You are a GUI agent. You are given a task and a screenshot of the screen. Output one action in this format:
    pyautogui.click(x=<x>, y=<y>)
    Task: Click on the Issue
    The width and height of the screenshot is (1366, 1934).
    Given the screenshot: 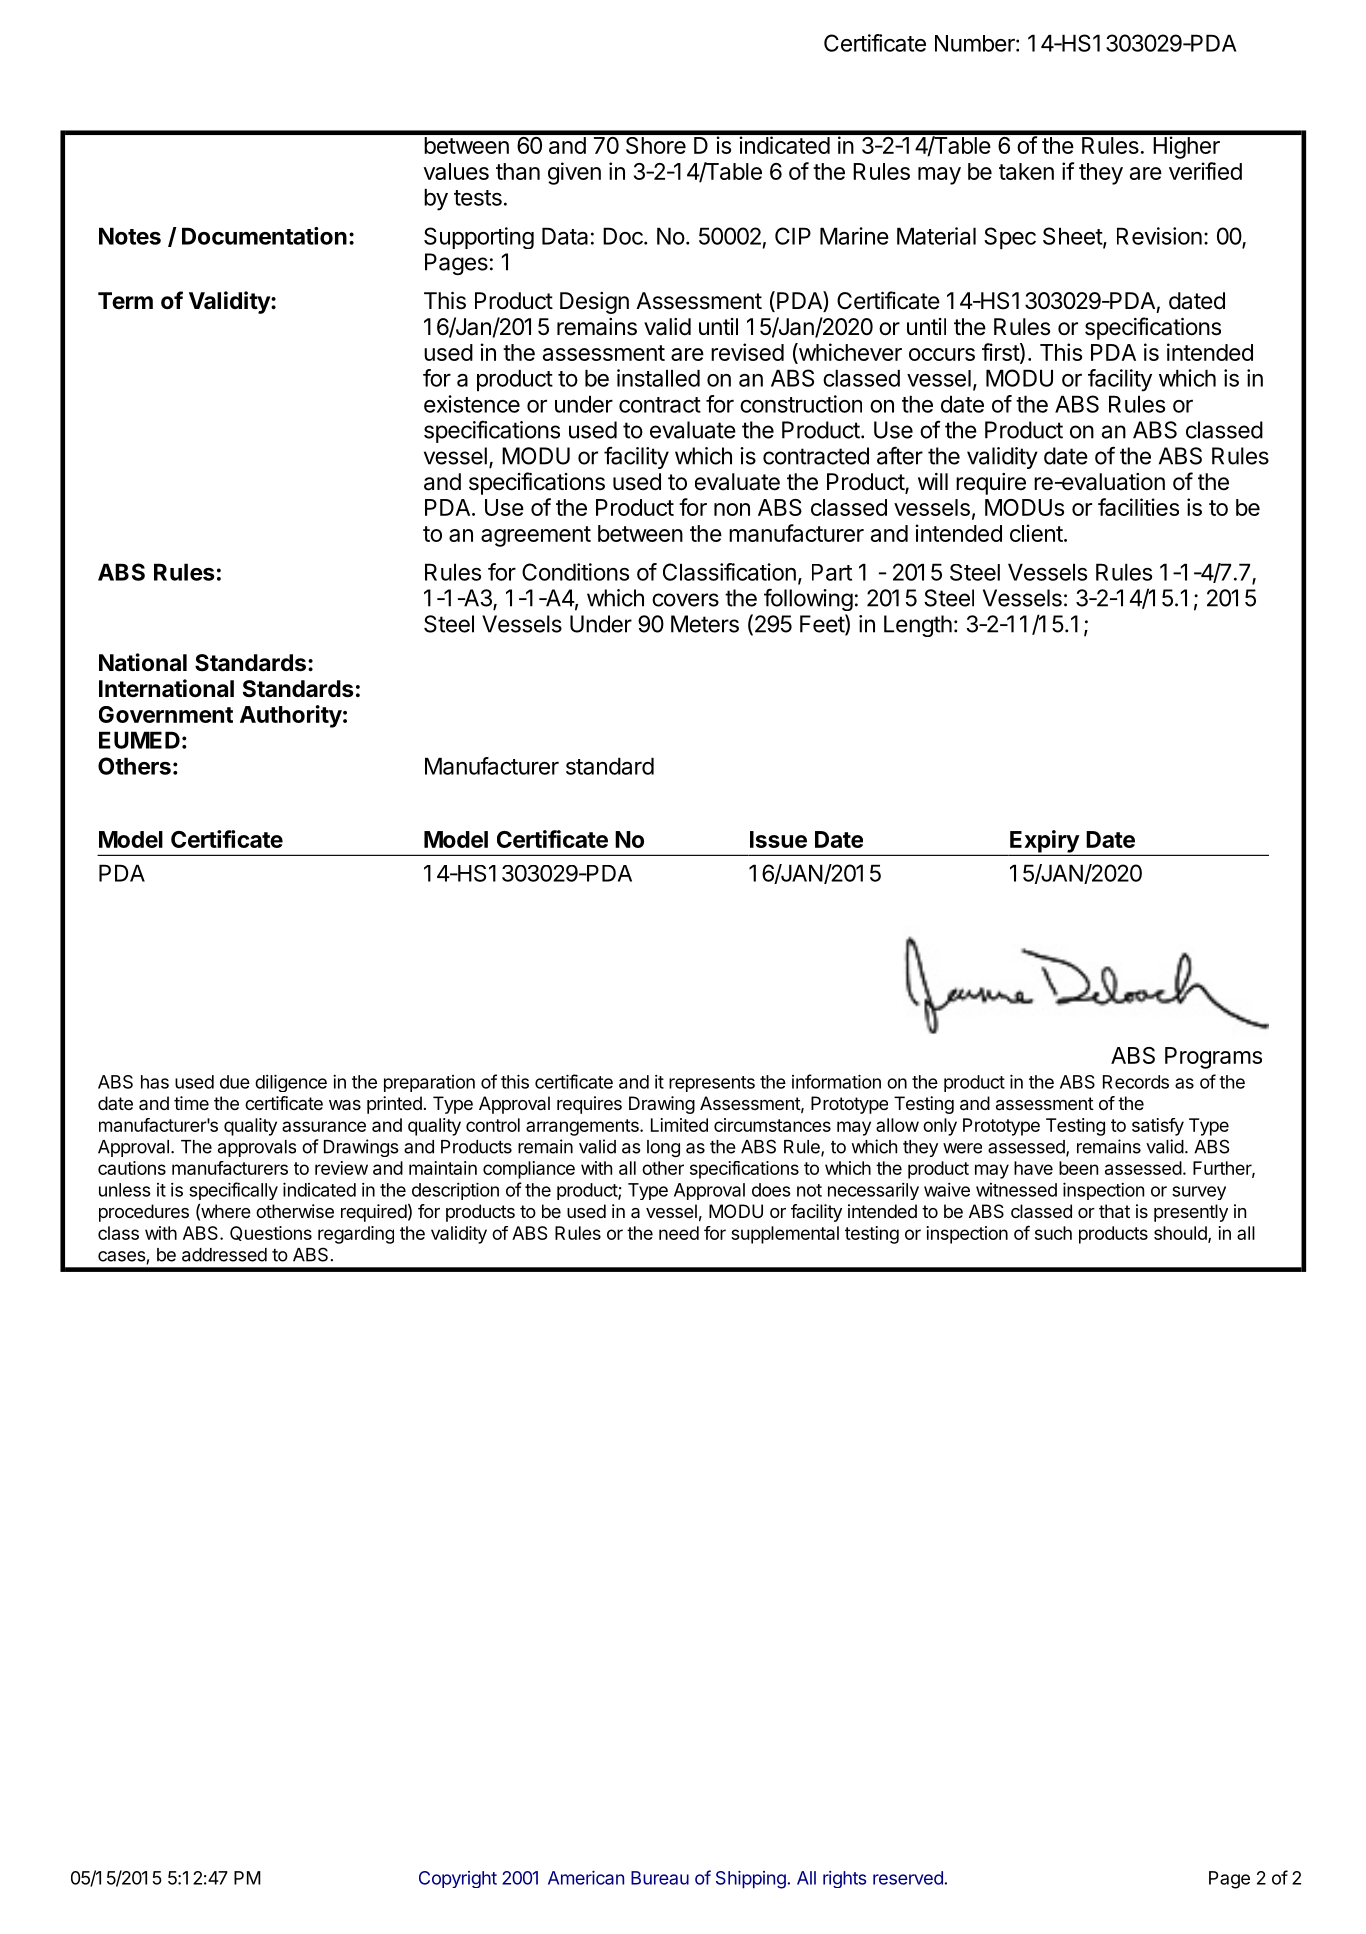 What is the action you would take?
    pyautogui.click(x=778, y=839)
